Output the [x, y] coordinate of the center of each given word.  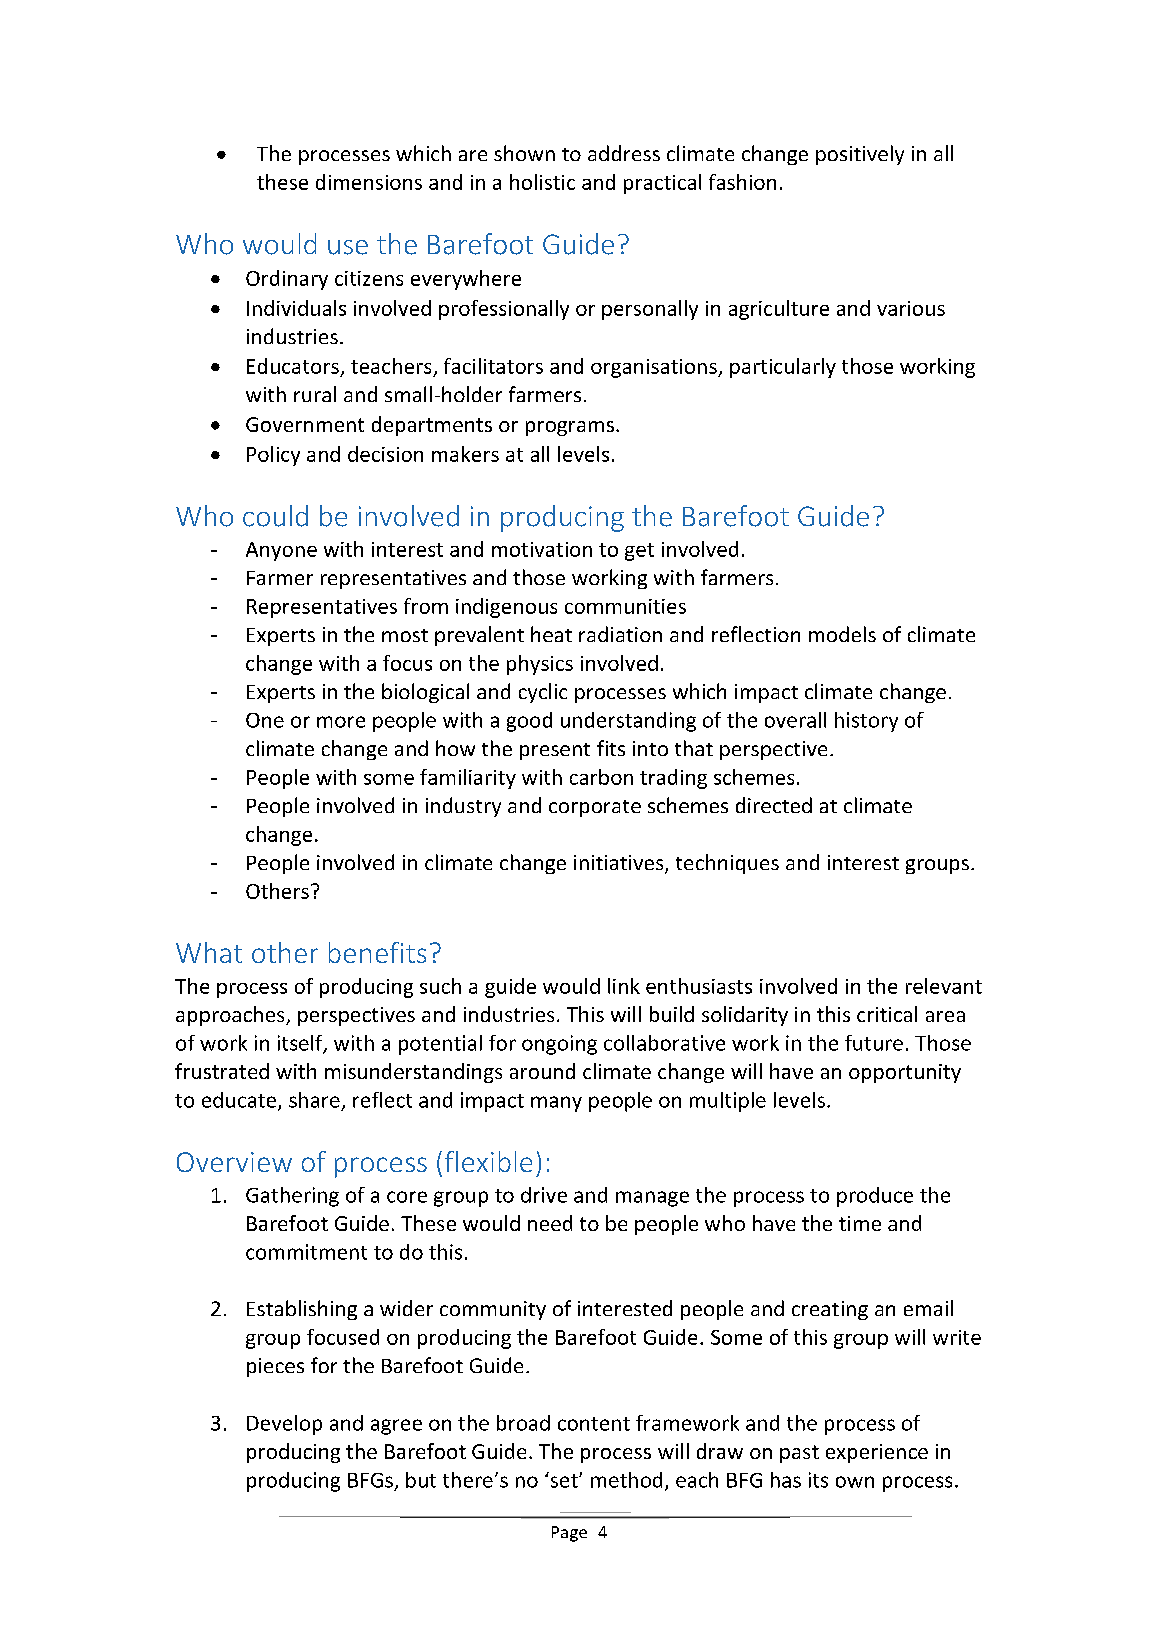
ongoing [559, 1045]
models [842, 634]
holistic [542, 182]
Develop [284, 1425]
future [874, 1043]
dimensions [369, 182]
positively [860, 155]
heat [551, 634]
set [564, 1480]
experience [877, 1453]
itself [301, 1044]
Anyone [281, 551]
